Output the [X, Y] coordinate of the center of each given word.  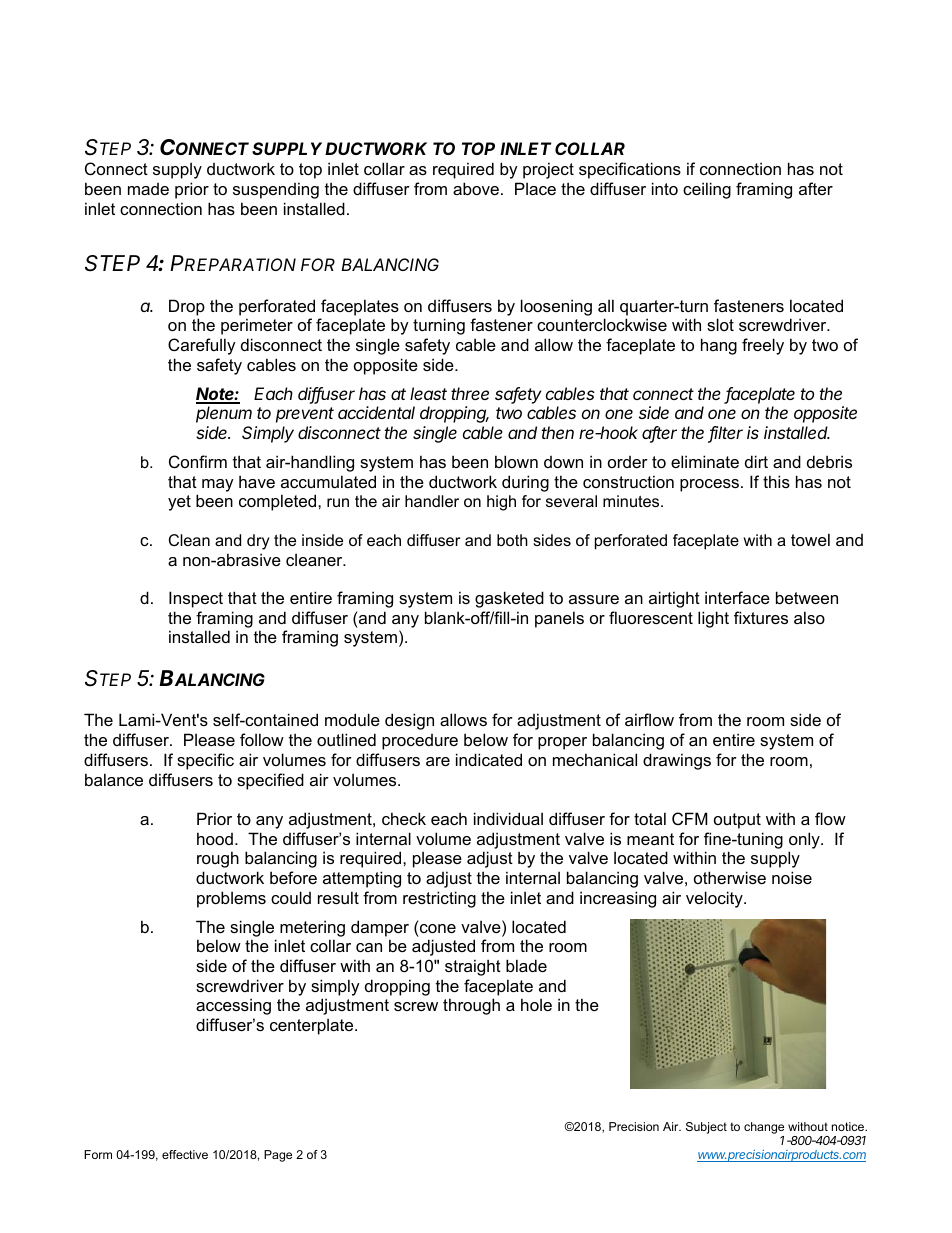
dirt [756, 461]
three [470, 393]
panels [559, 619]
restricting [439, 899]
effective [185, 1154]
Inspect [196, 599]
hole [536, 1004]
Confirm [198, 461]
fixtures [761, 617]
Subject [706, 1128]
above [476, 188]
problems [231, 899]
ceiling [707, 190]
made [148, 189]
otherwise [730, 877]
